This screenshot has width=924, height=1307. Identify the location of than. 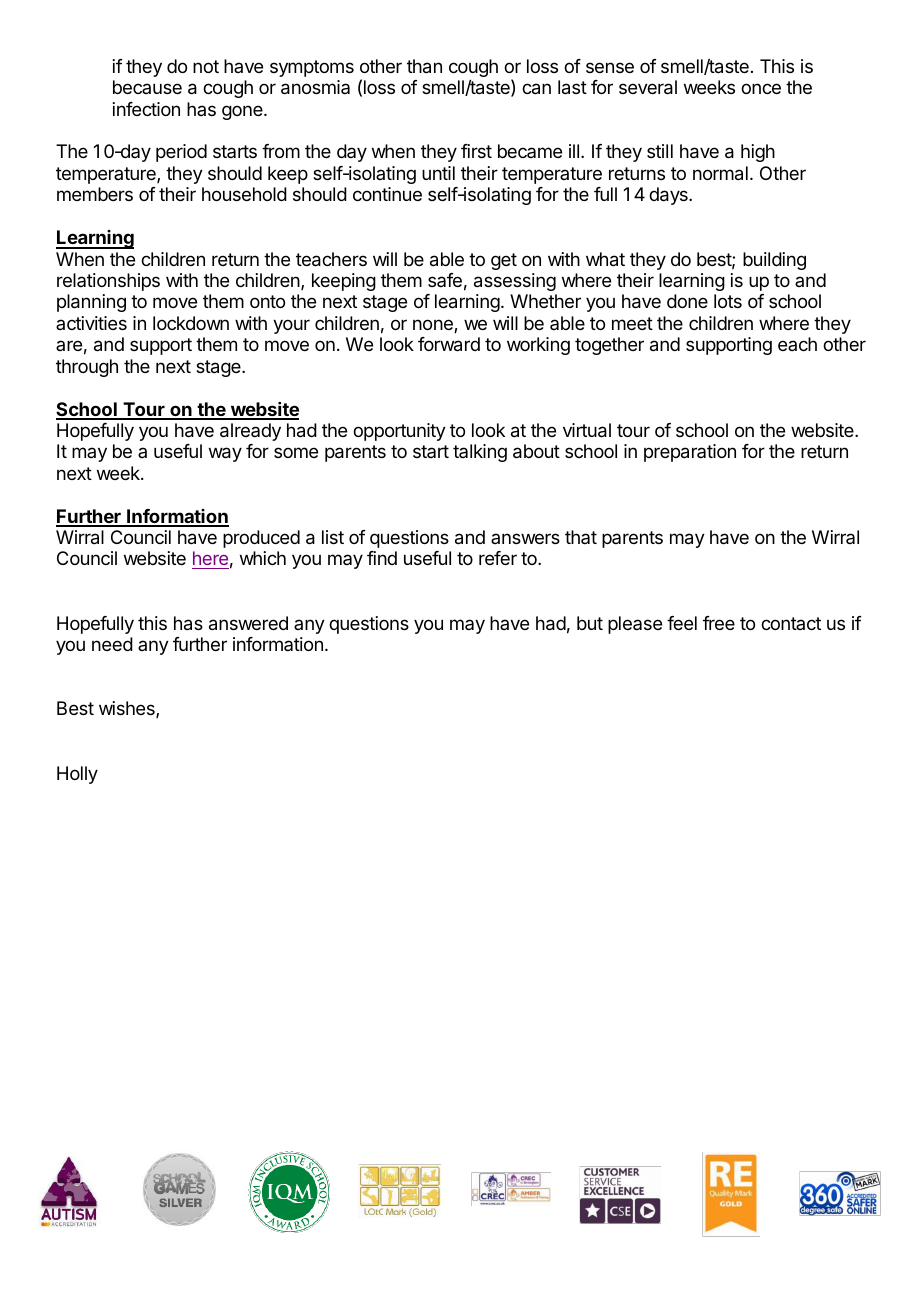
(424, 66).
